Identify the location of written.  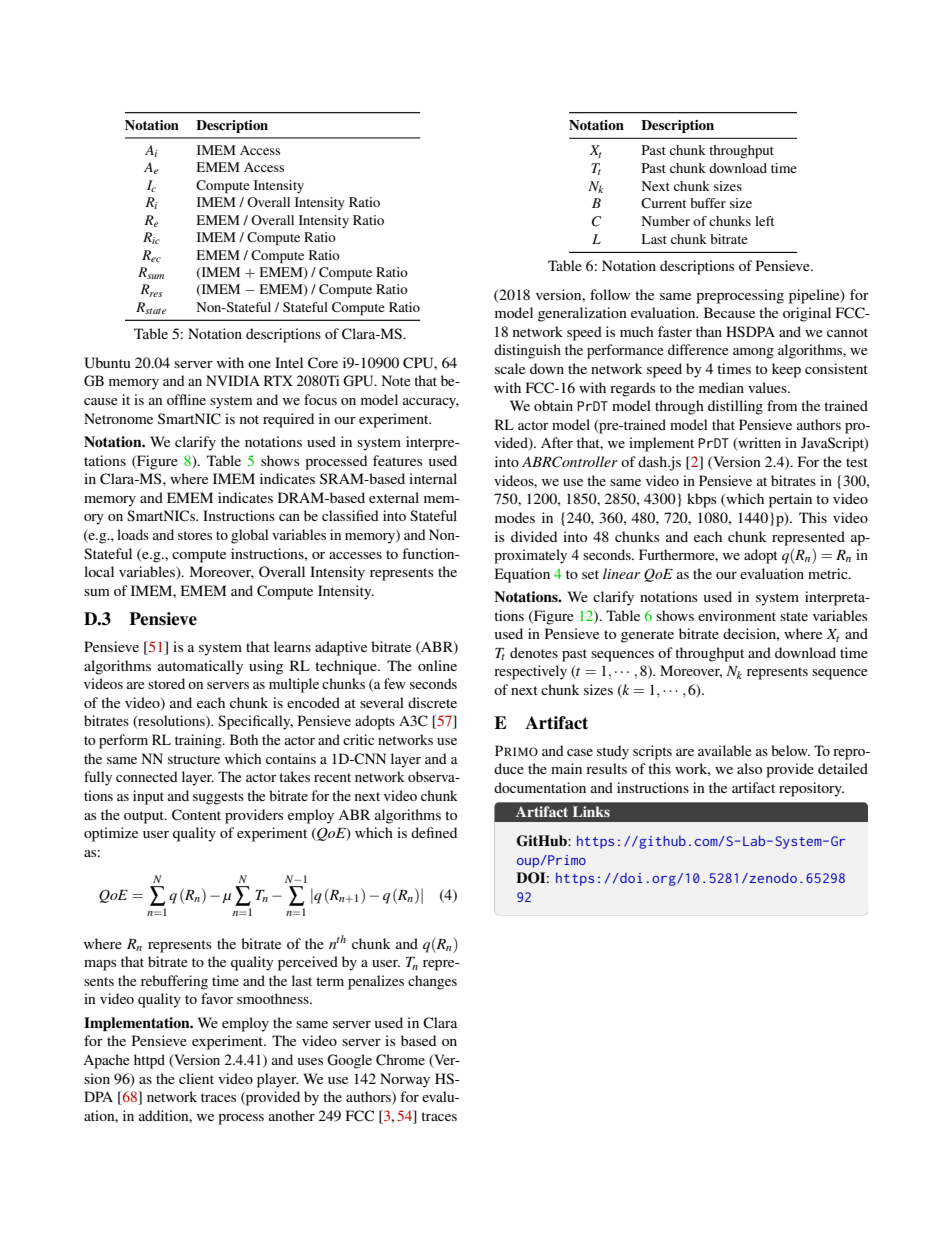
(758, 444).
